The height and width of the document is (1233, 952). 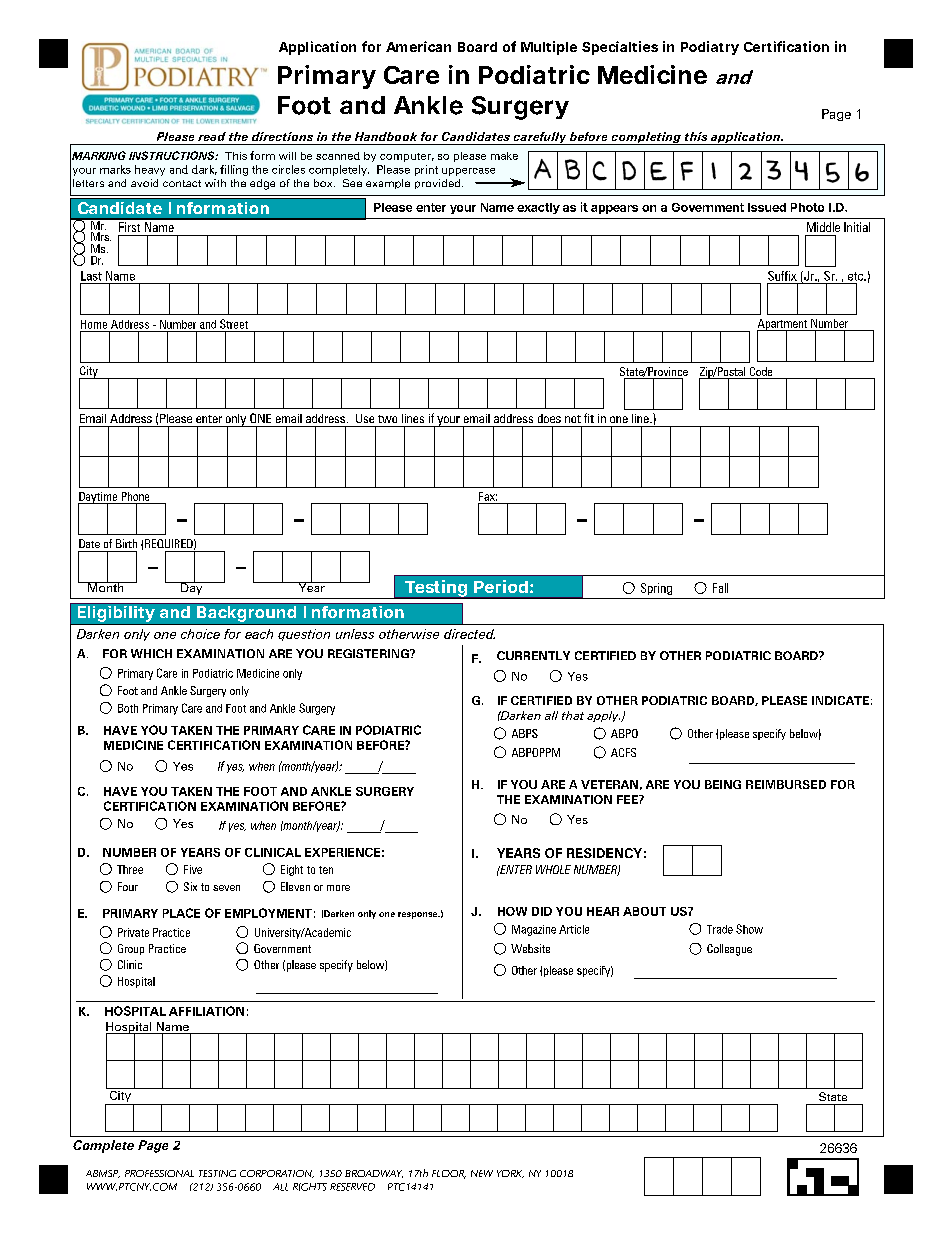 What do you see at coordinates (786, 784) in the document?
I see `REIMBURSED` at bounding box center [786, 784].
